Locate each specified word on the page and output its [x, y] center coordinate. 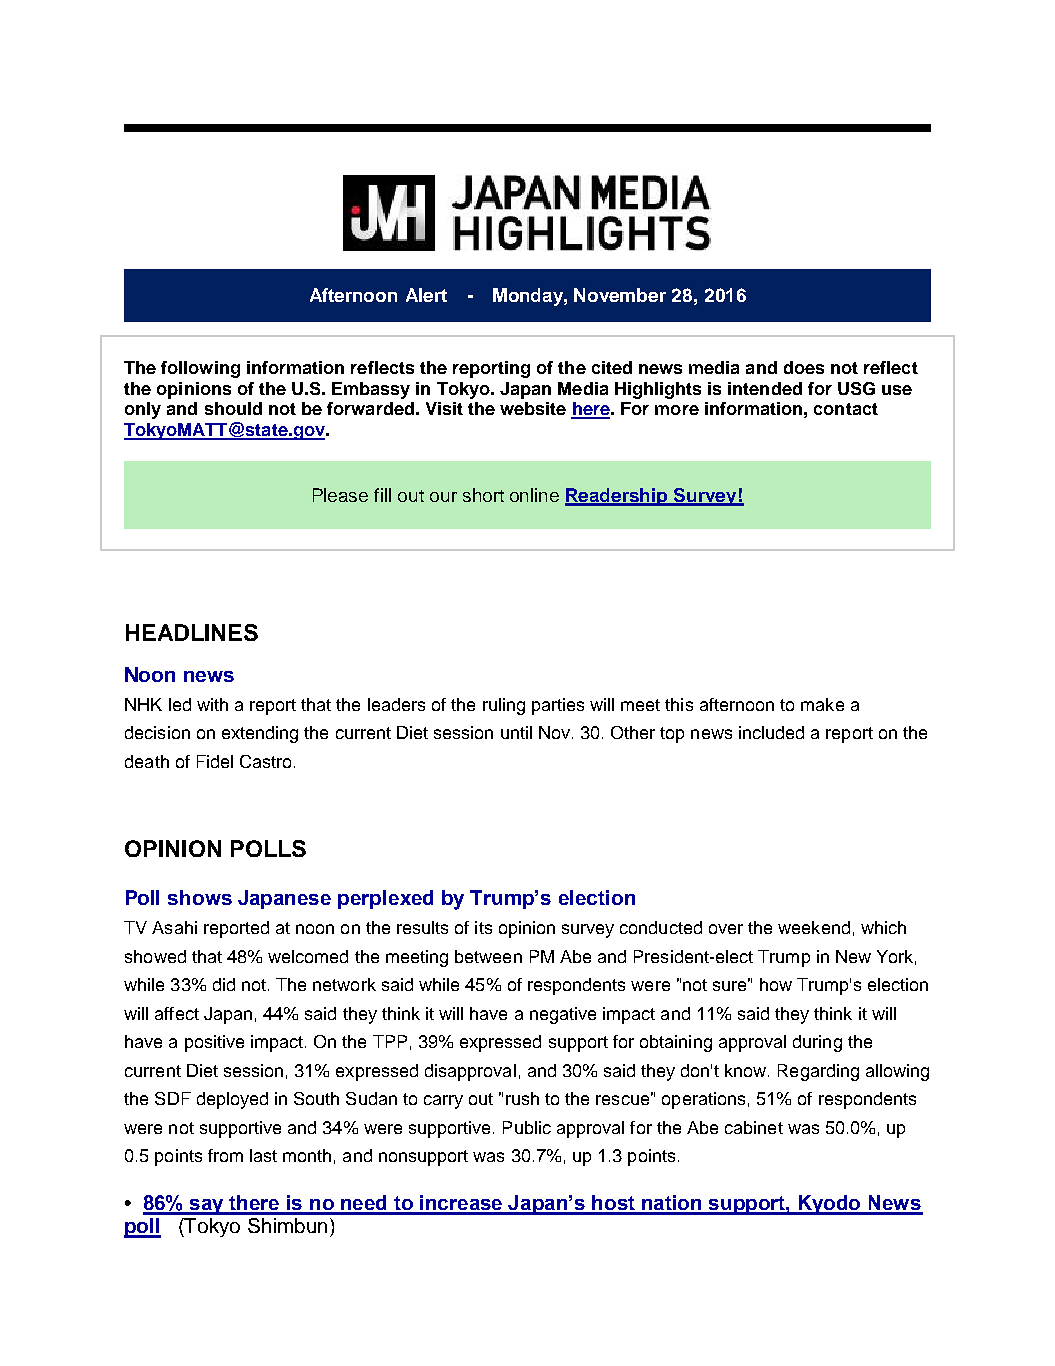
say [207, 1207]
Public [527, 1127]
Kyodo [830, 1205]
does [804, 367]
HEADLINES [192, 632]
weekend [814, 927]
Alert [426, 295]
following [200, 369]
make [822, 704]
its [483, 927]
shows [200, 897]
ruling [504, 706]
